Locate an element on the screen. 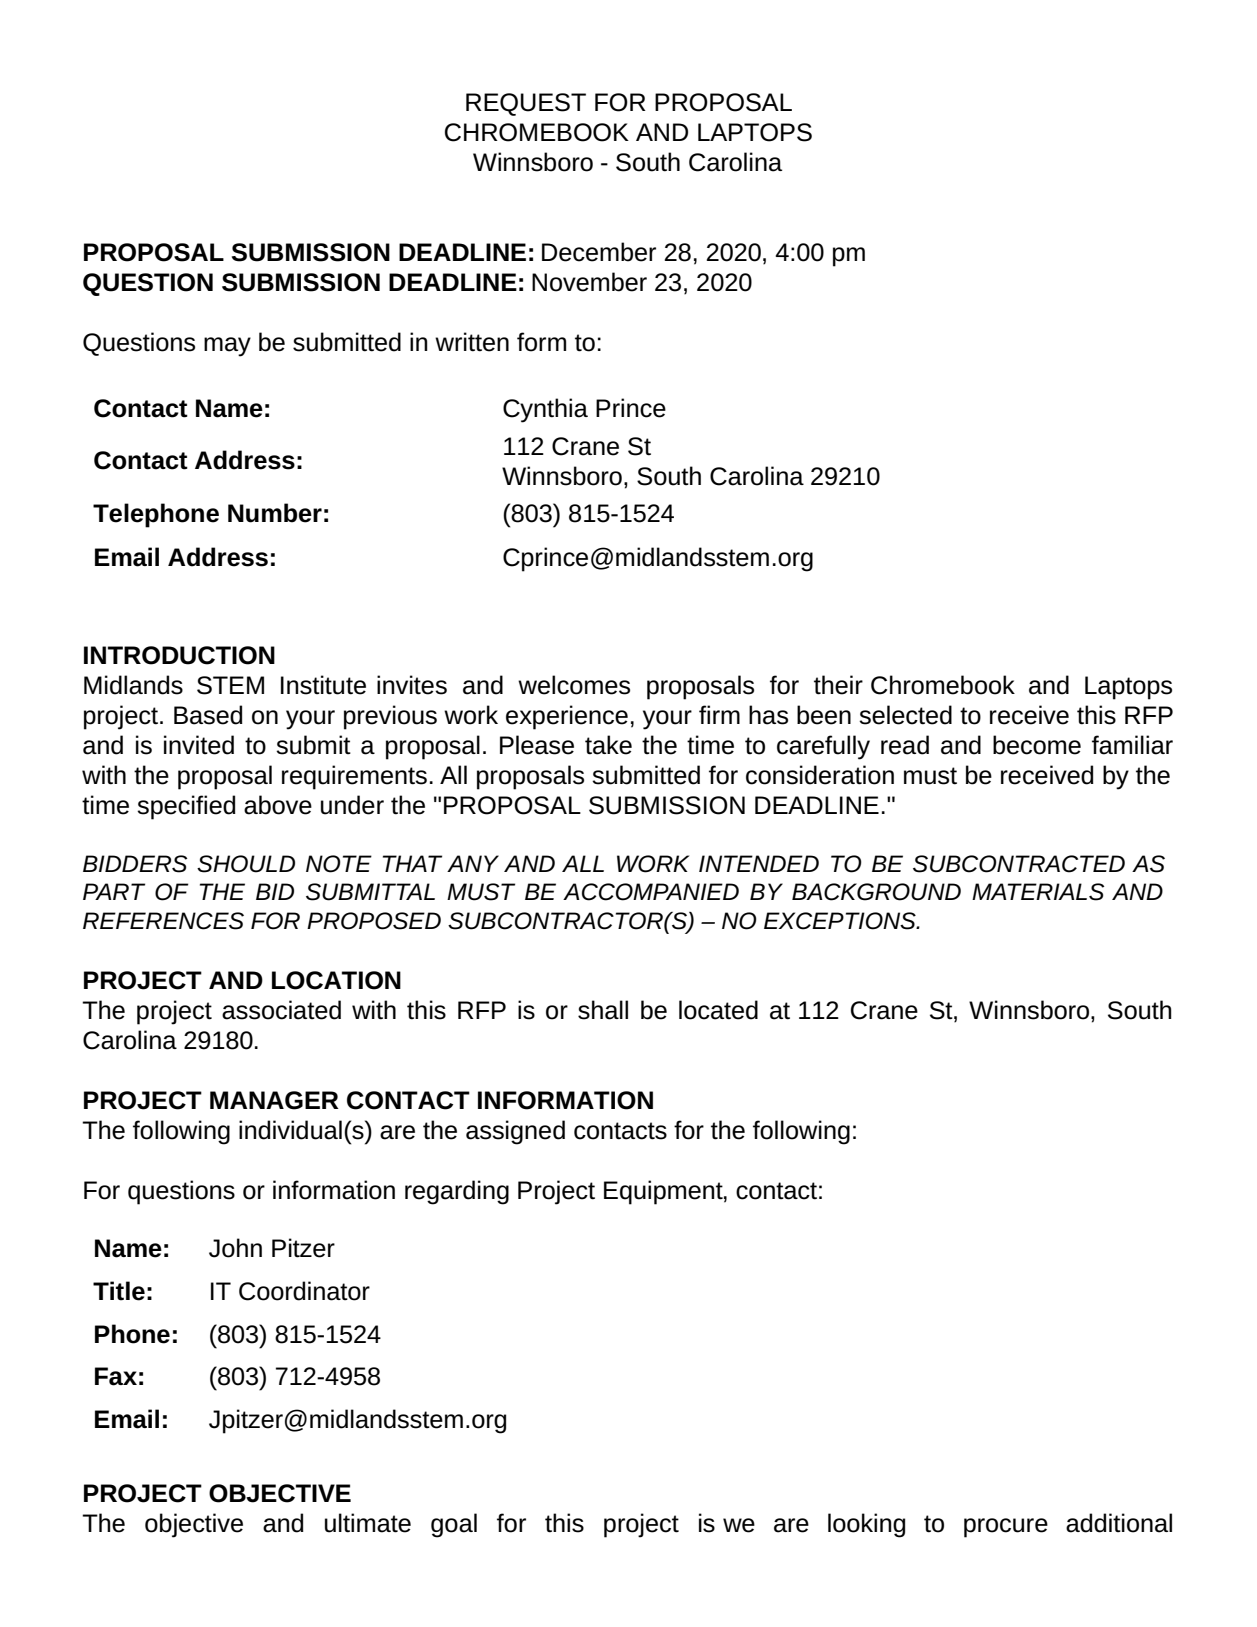  goal is located at coordinates (454, 1525).
